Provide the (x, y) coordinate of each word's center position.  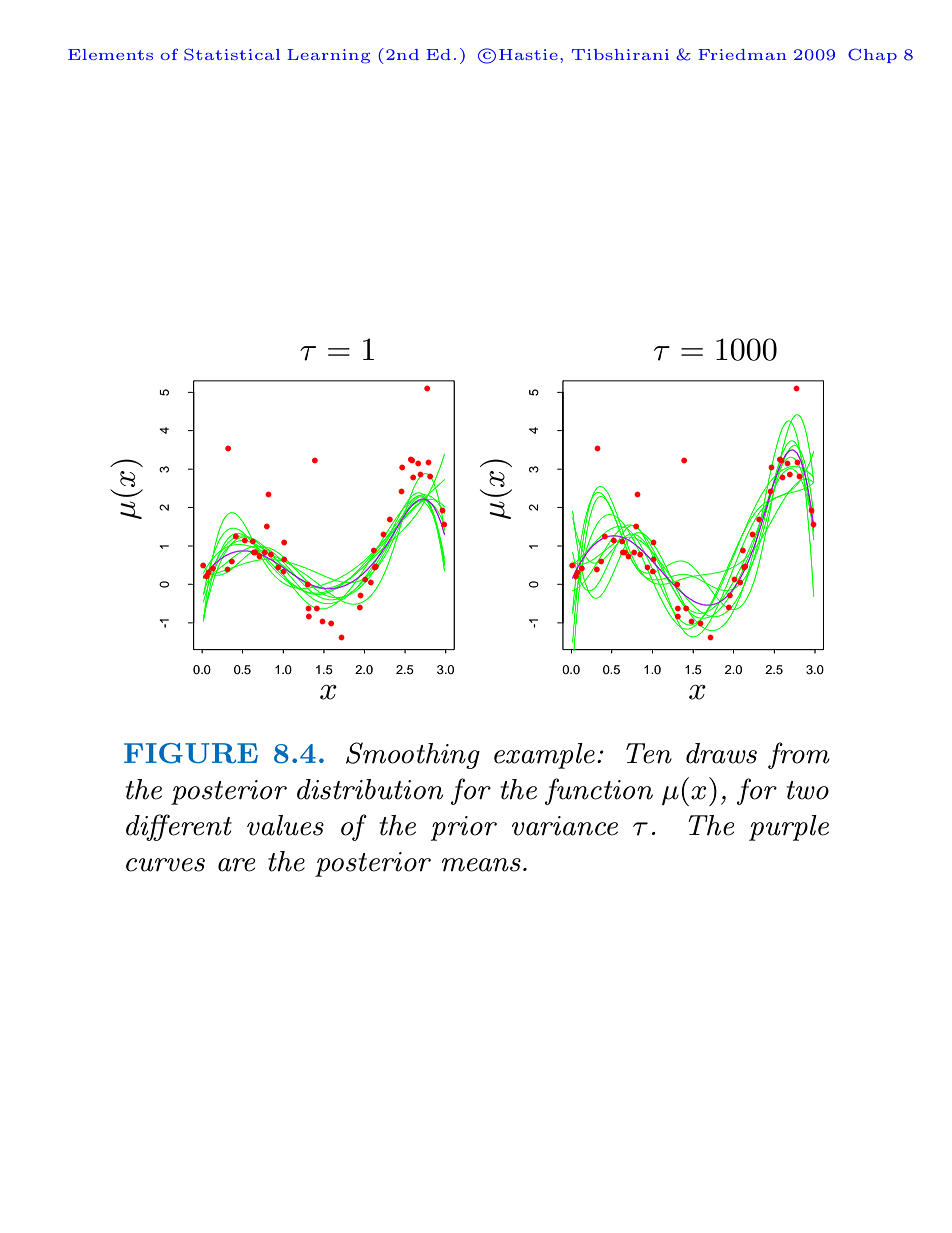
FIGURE (191, 753)
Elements (110, 54)
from (799, 755)
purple (789, 828)
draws (721, 753)
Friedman (742, 54)
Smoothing (413, 755)
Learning (329, 56)
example (544, 756)
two (808, 790)
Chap (872, 55)
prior (464, 828)
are (236, 865)
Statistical (232, 54)
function (599, 791)
